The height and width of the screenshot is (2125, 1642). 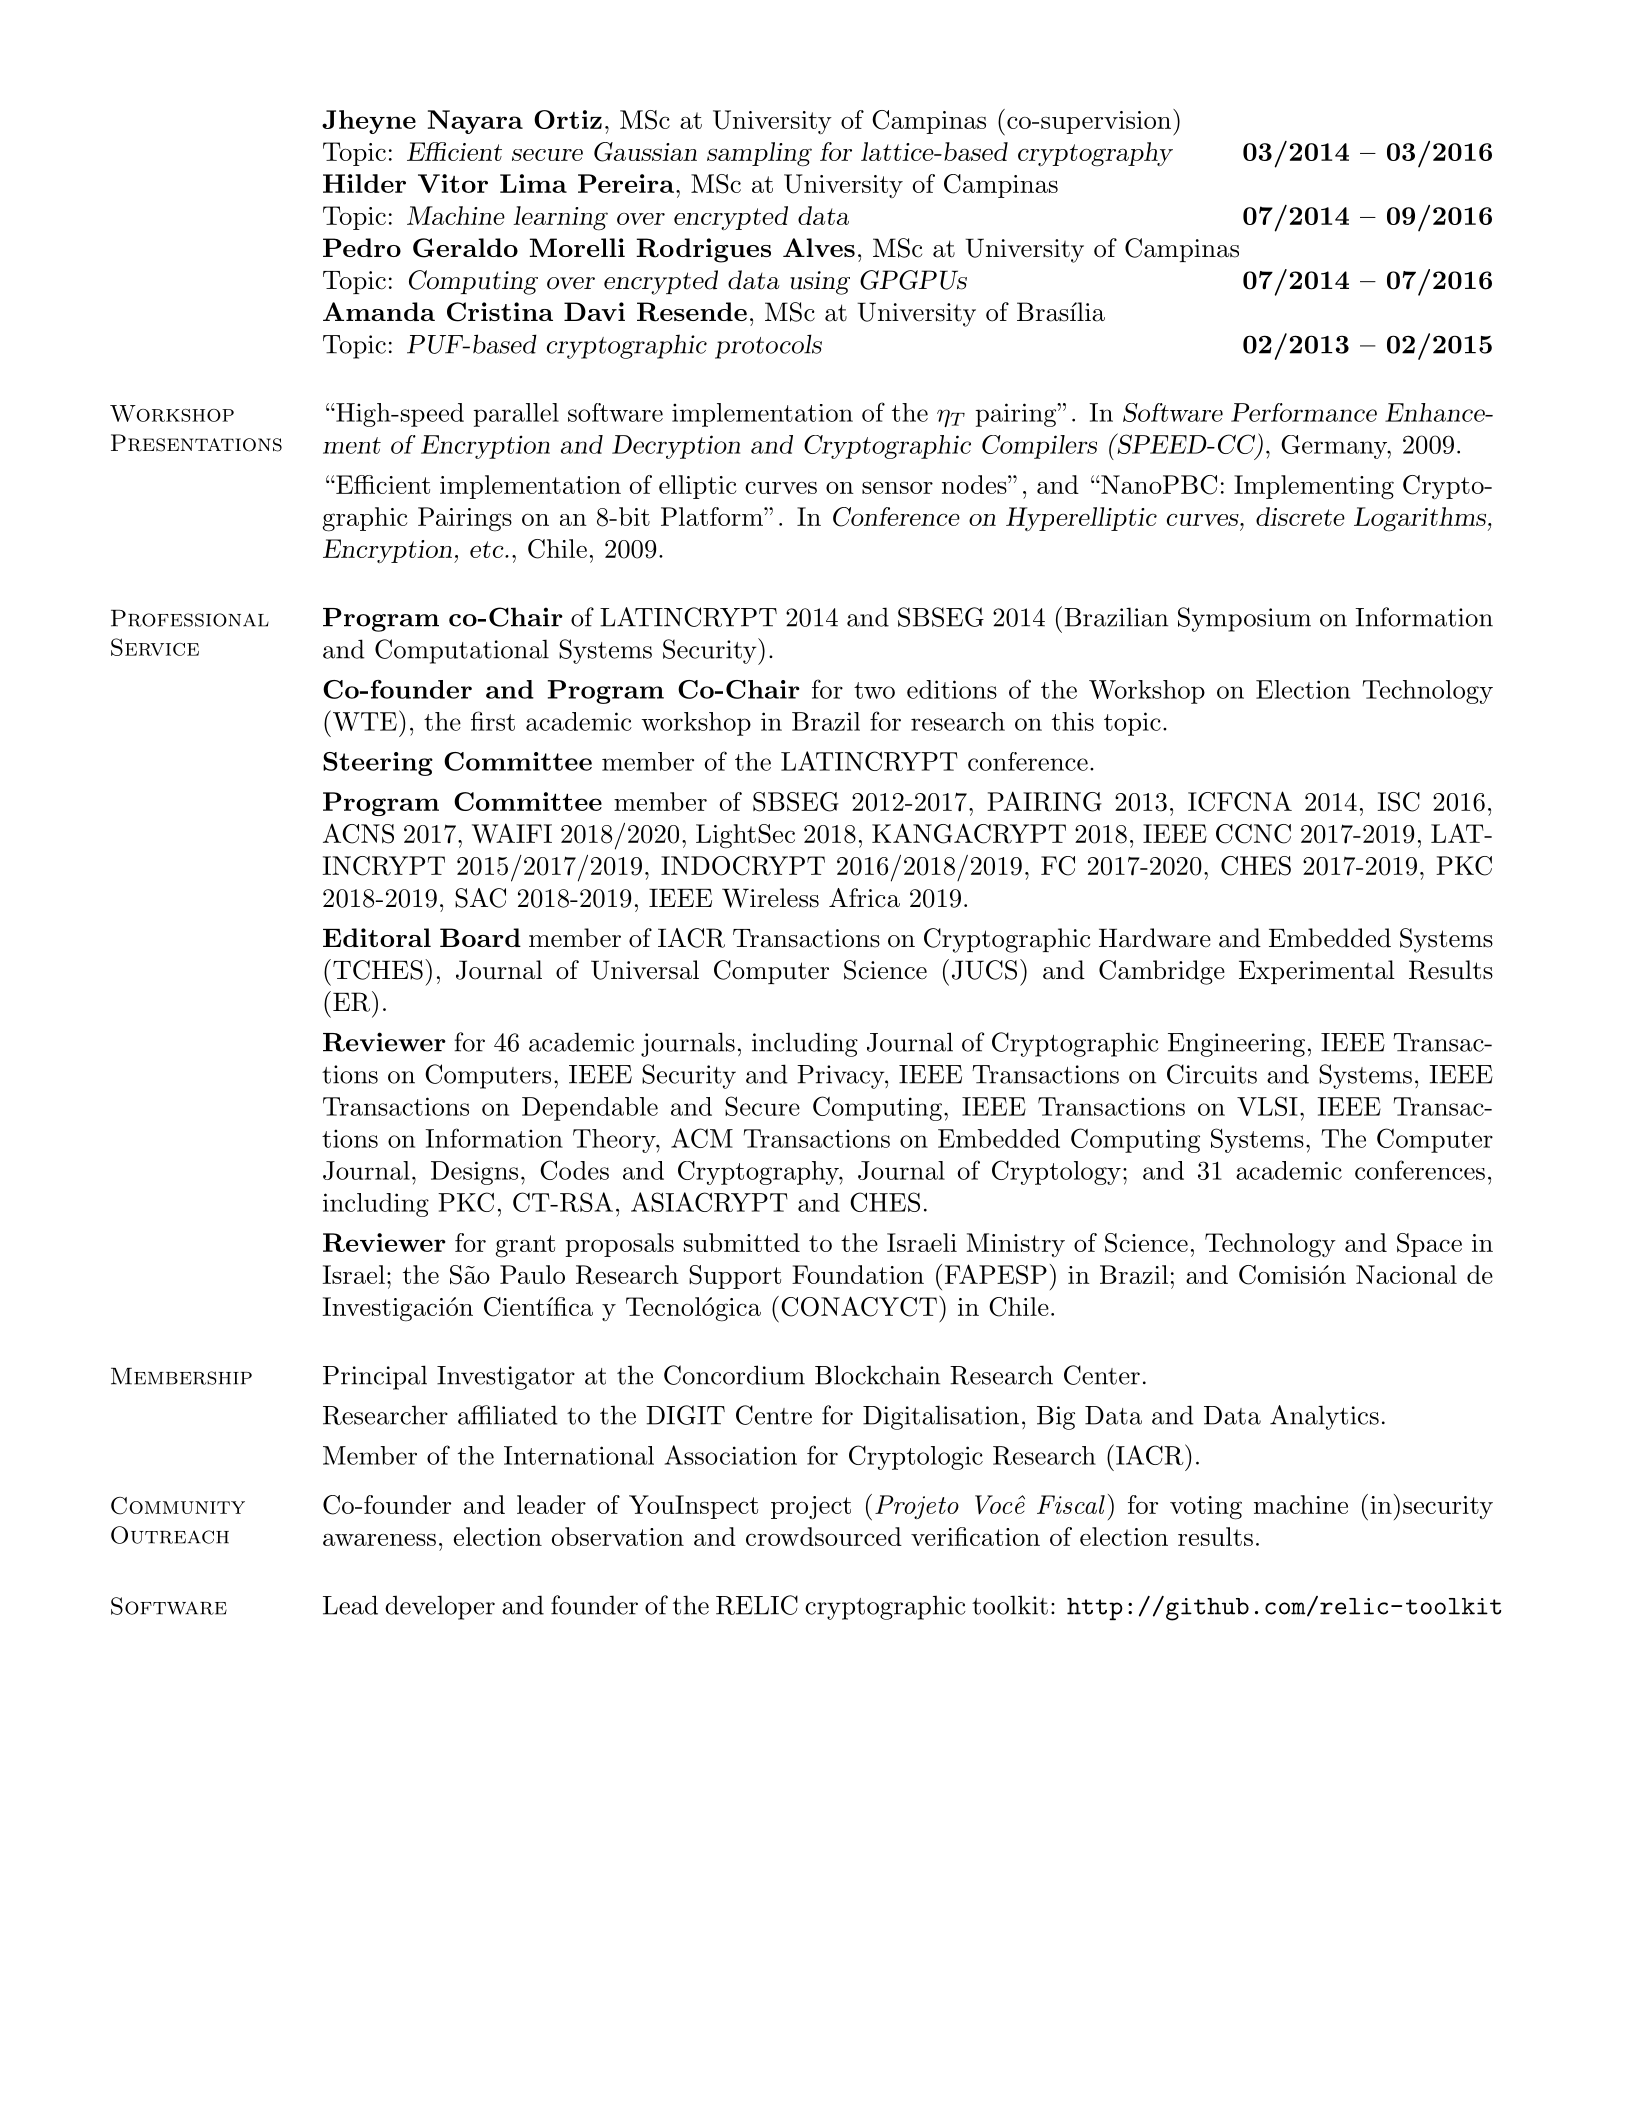 I want to click on Board, so click(x=480, y=937).
